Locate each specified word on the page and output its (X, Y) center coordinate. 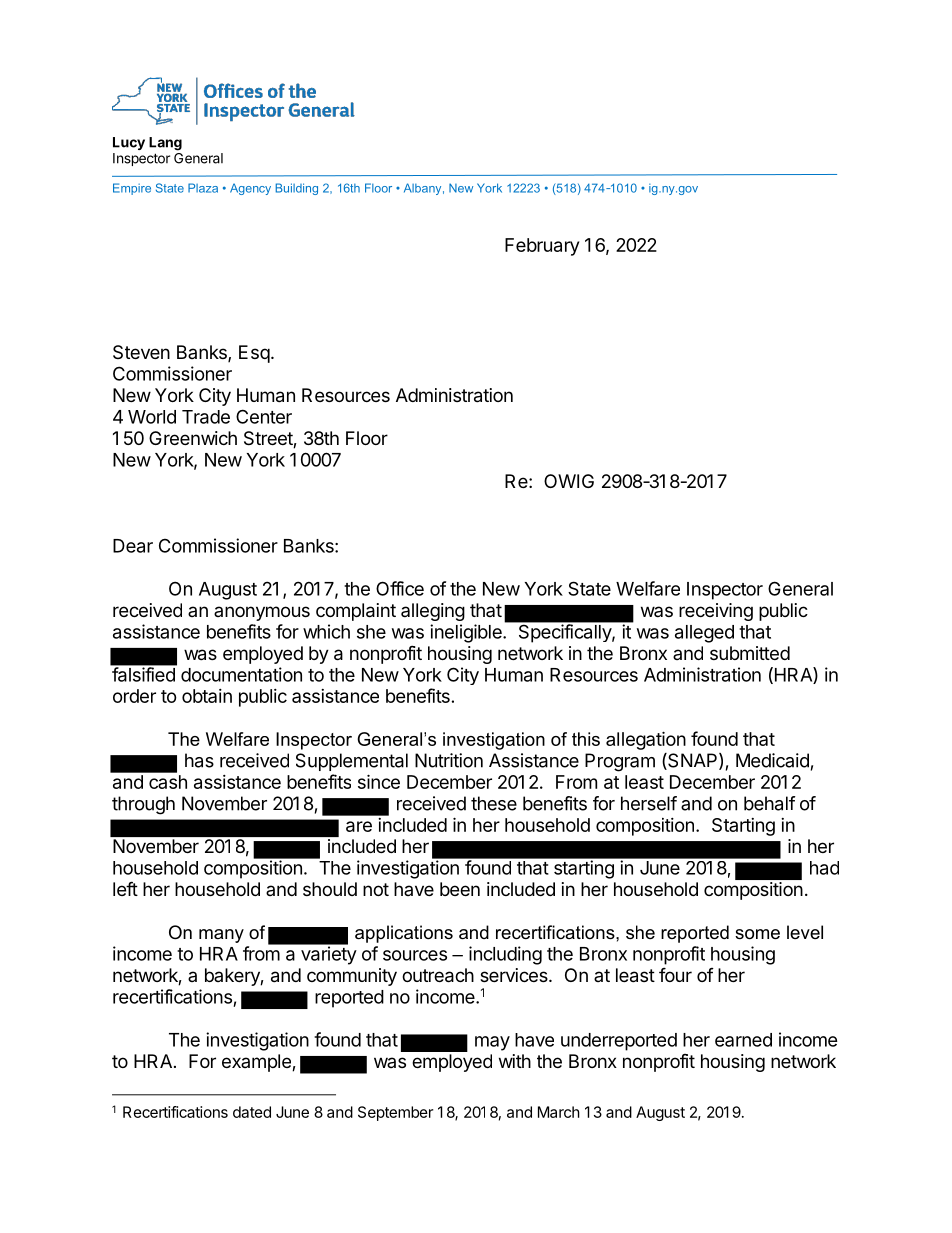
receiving (716, 612)
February (542, 247)
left (125, 888)
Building (296, 189)
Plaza (203, 188)
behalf (770, 803)
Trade (206, 417)
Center (264, 416)
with (515, 1061)
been (460, 889)
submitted (750, 653)
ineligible (467, 633)
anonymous (262, 613)
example (257, 1063)
